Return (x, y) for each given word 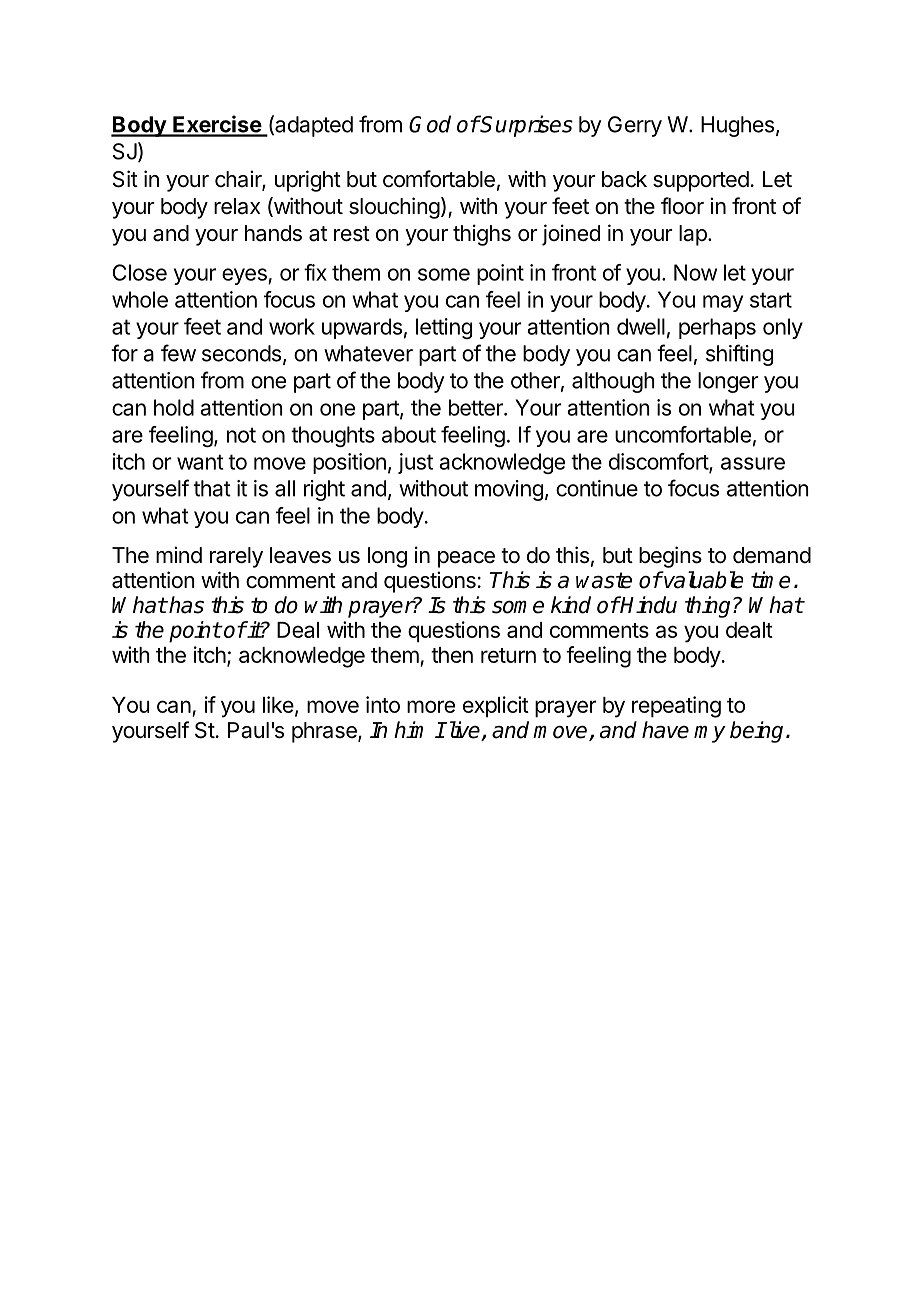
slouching (394, 208)
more (431, 706)
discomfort (659, 462)
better (477, 407)
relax (237, 206)
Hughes (737, 126)
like (278, 704)
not (241, 435)
